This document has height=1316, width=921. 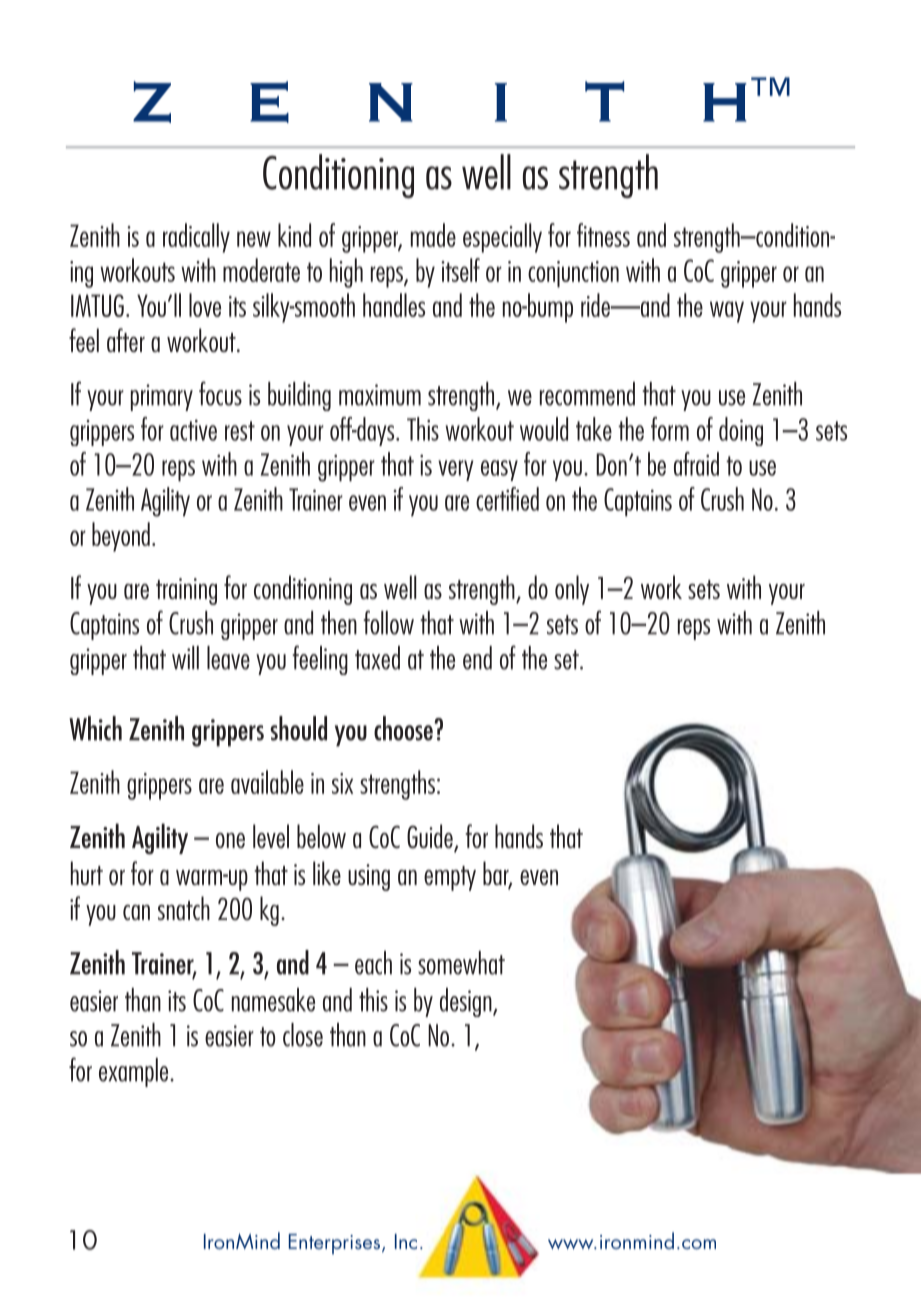 What do you see at coordinates (467, 1002) in the document?
I see `design` at bounding box center [467, 1002].
